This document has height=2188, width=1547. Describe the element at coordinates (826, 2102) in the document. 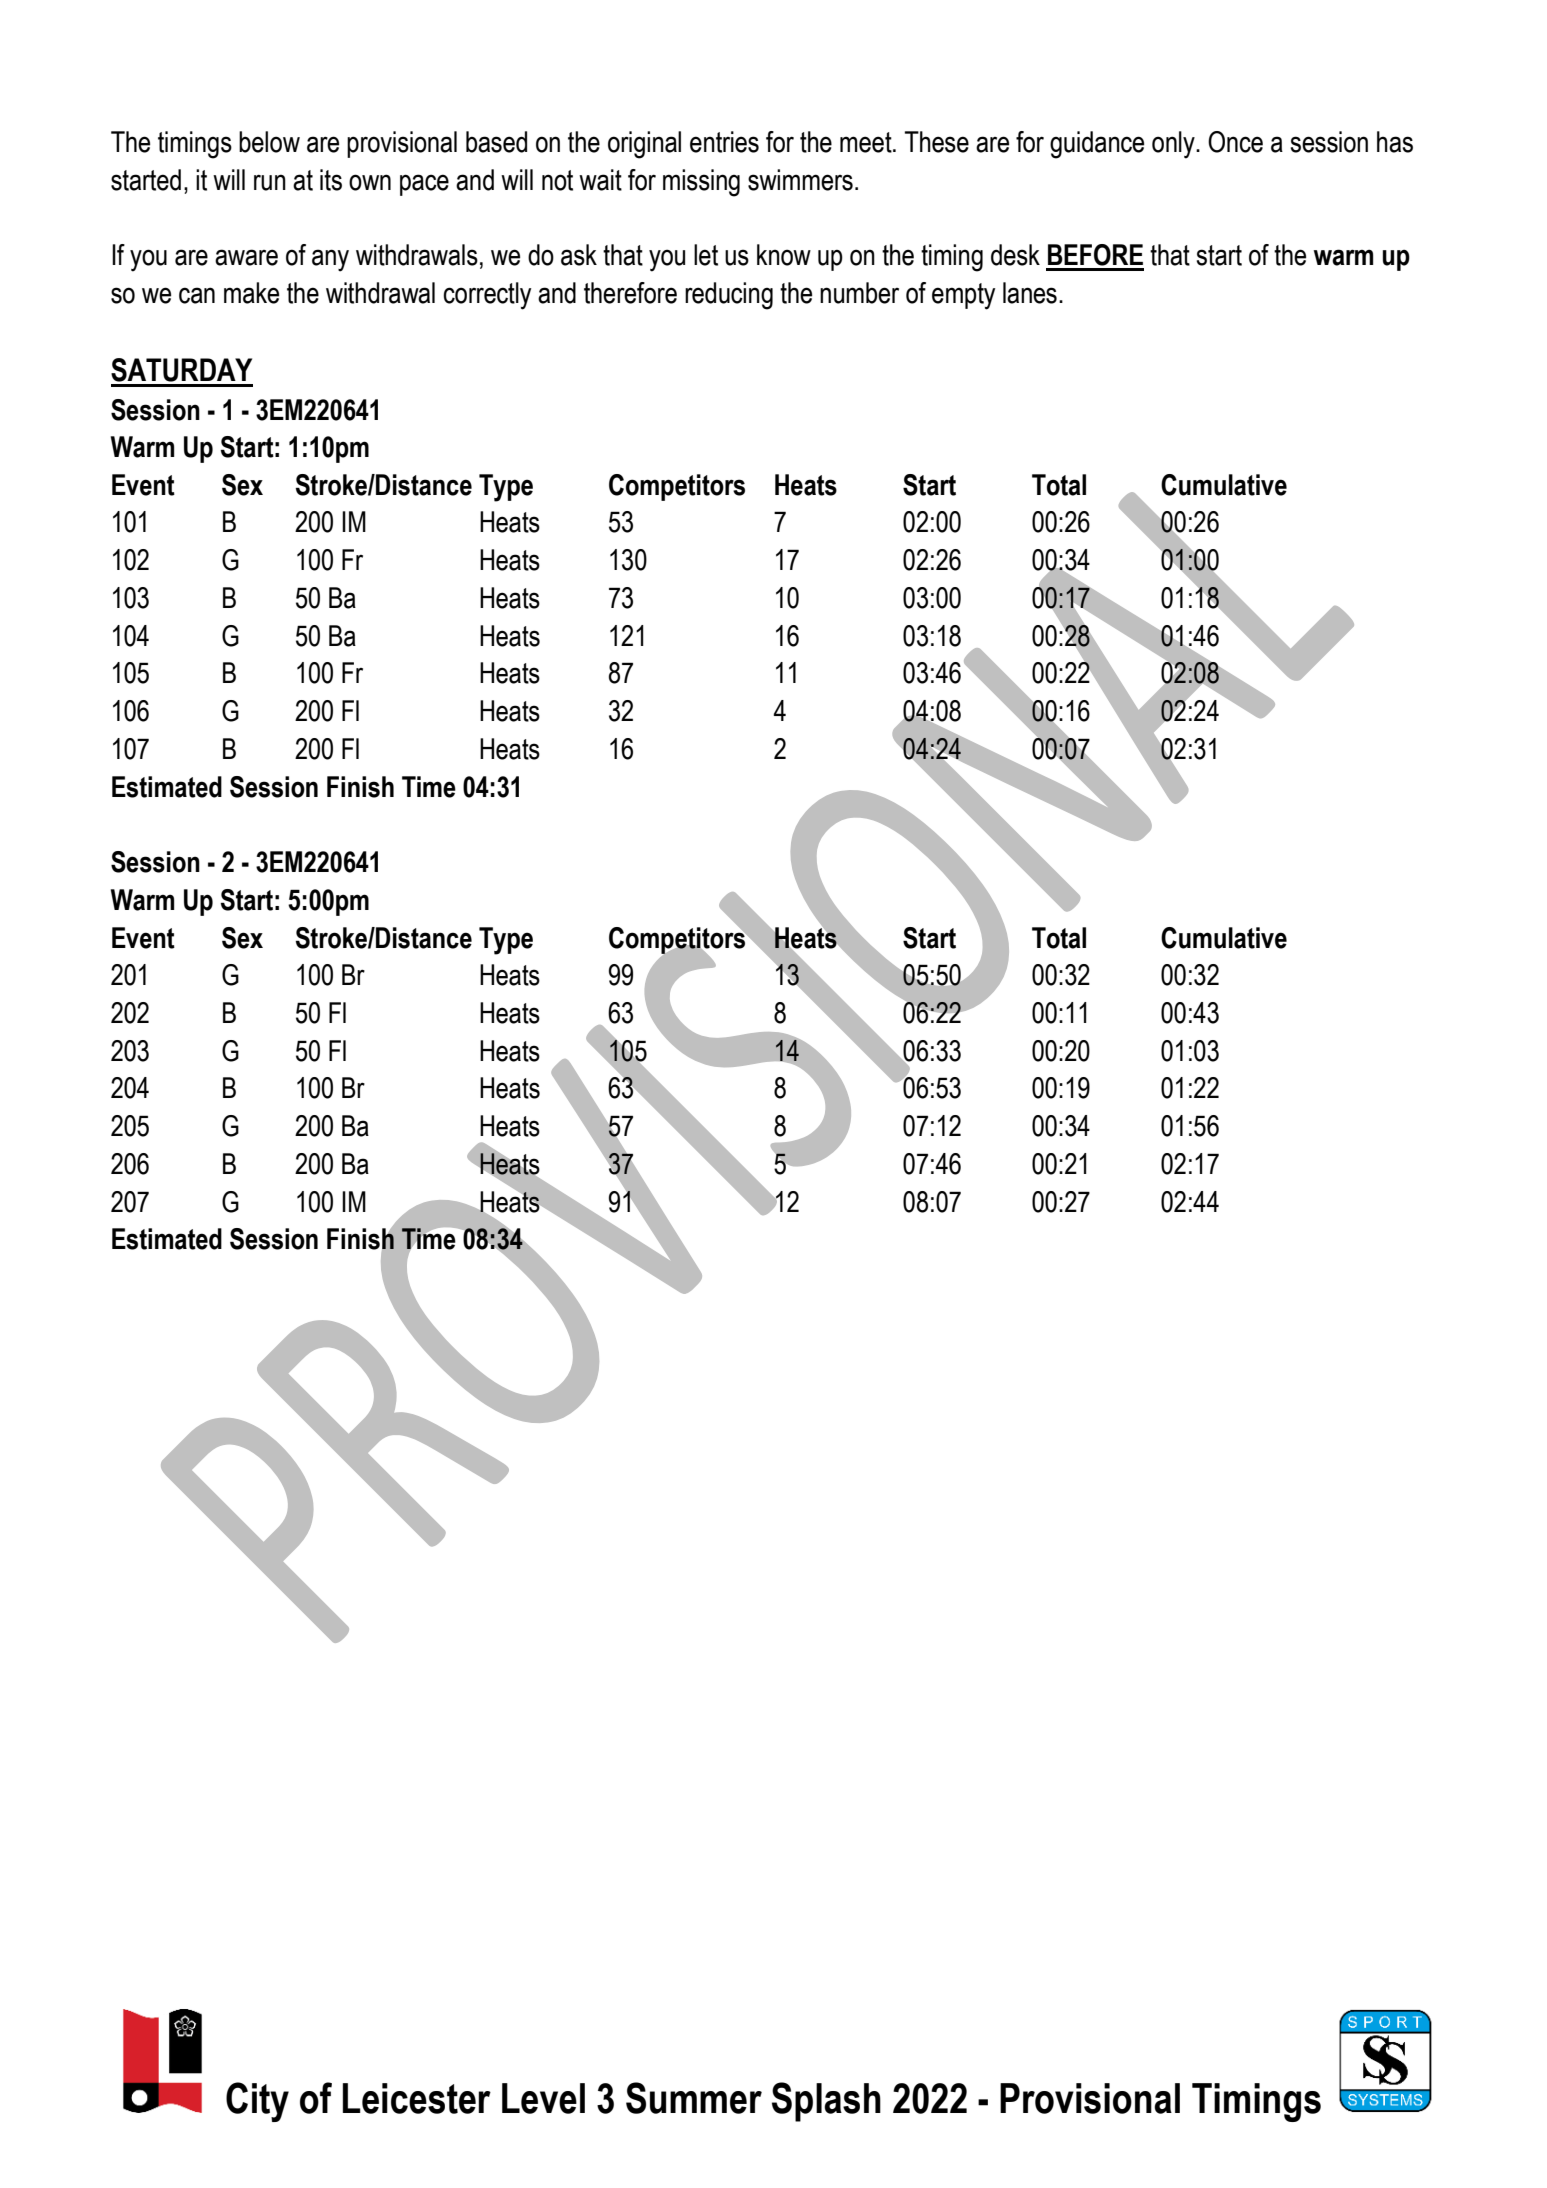

I see `Splash` at that location.
